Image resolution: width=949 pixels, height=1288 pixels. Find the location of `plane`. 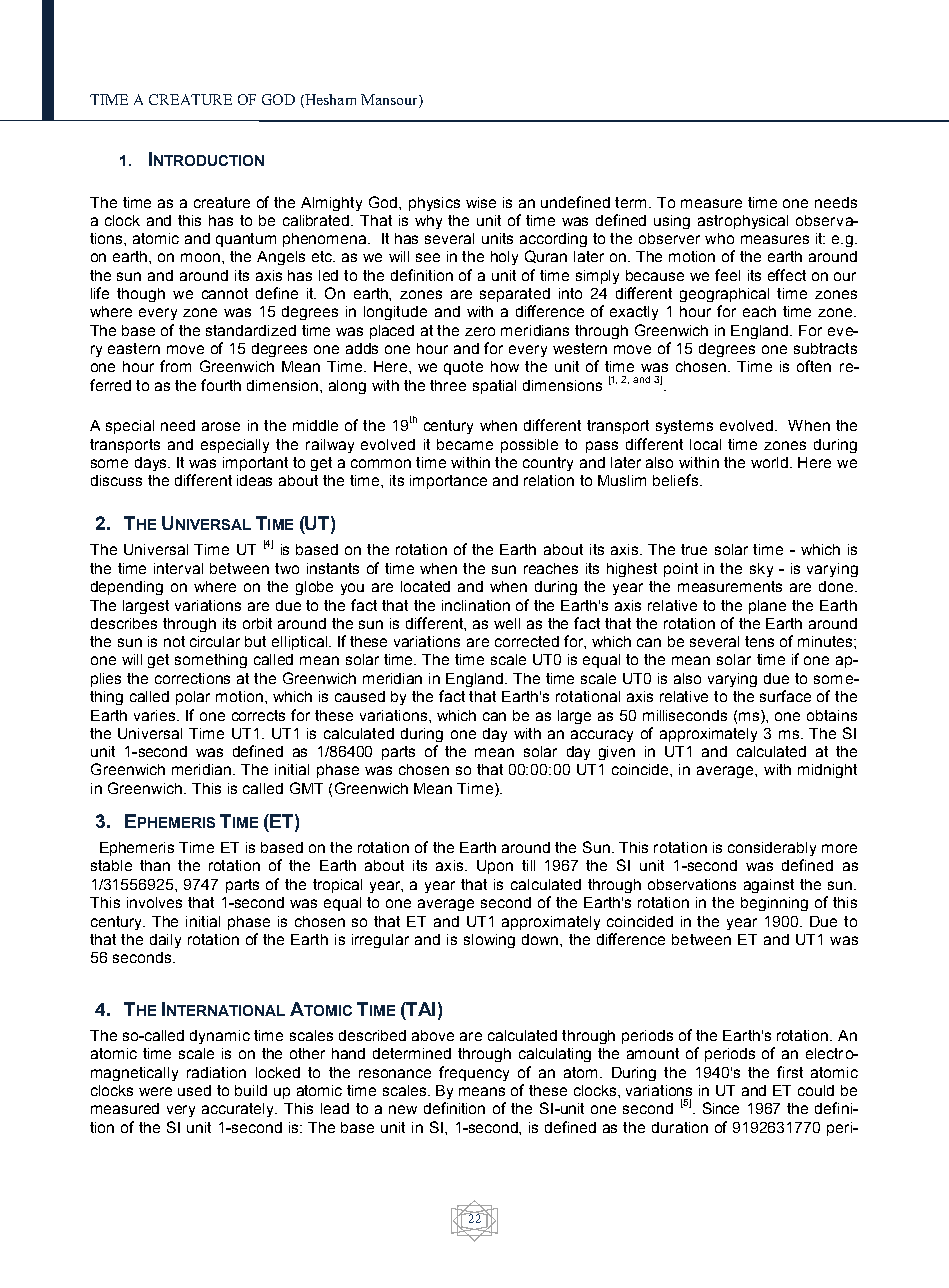

plane is located at coordinates (767, 607).
